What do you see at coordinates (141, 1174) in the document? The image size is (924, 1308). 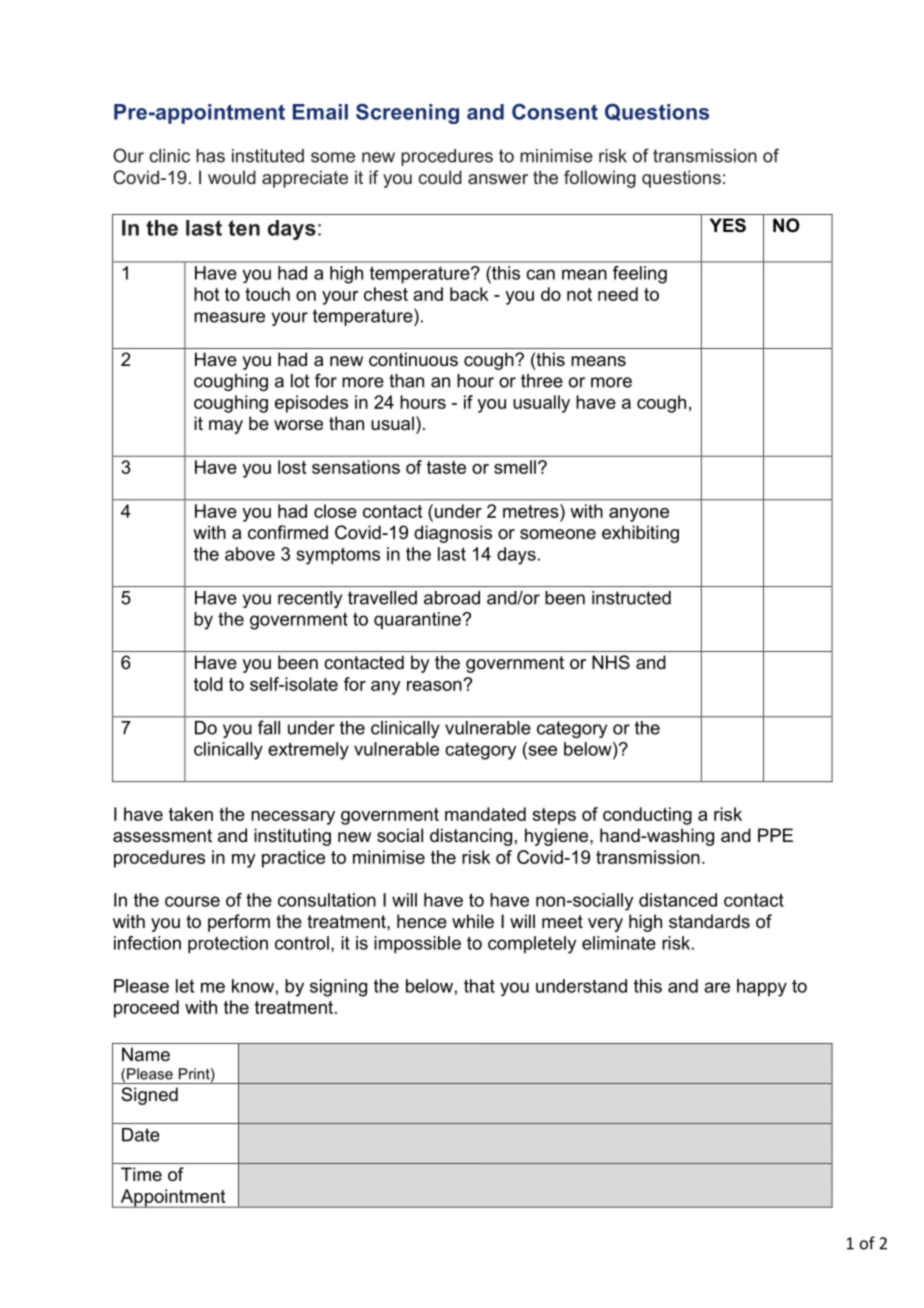 I see `Time` at bounding box center [141, 1174].
